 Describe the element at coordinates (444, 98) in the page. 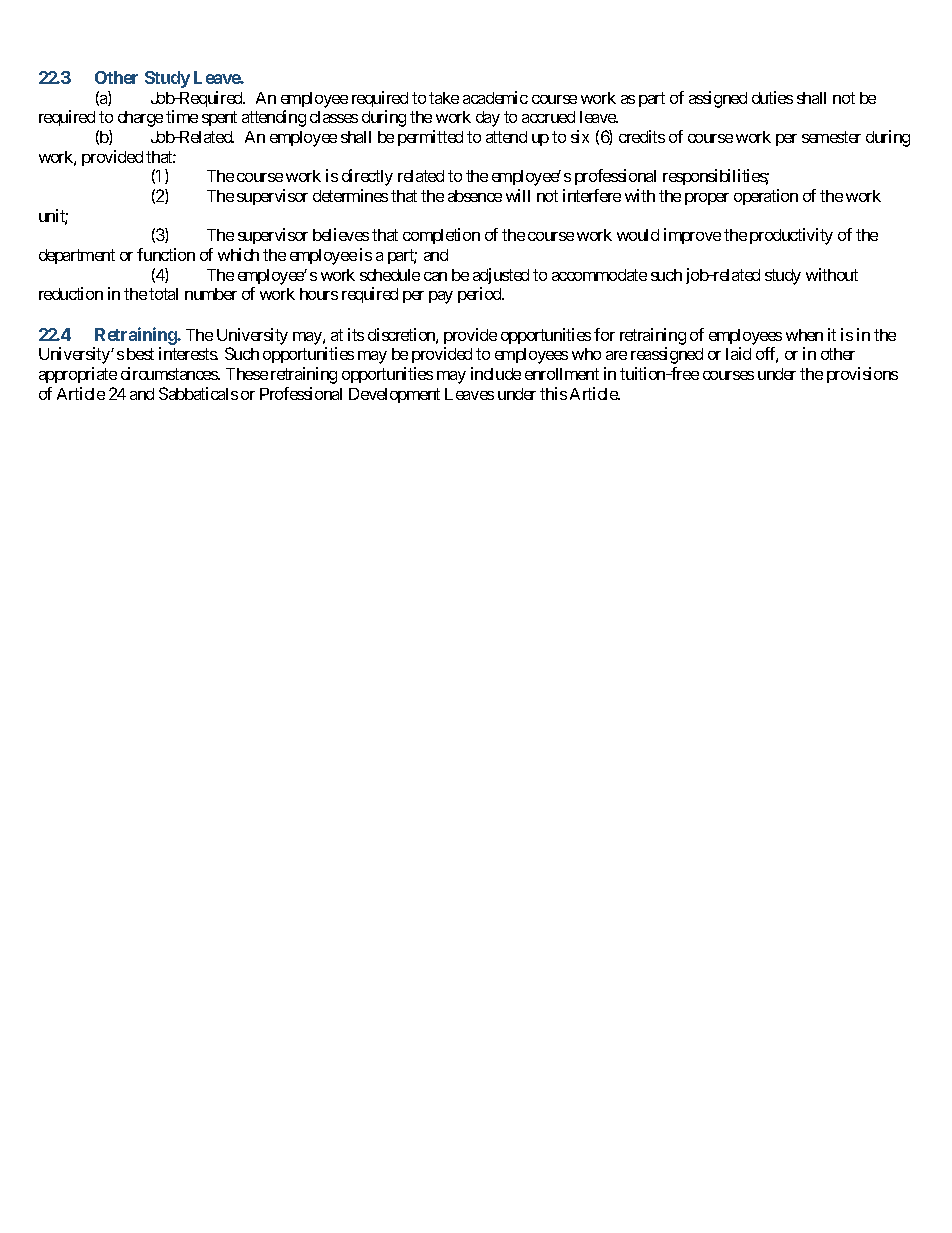

I see `take` at that location.
